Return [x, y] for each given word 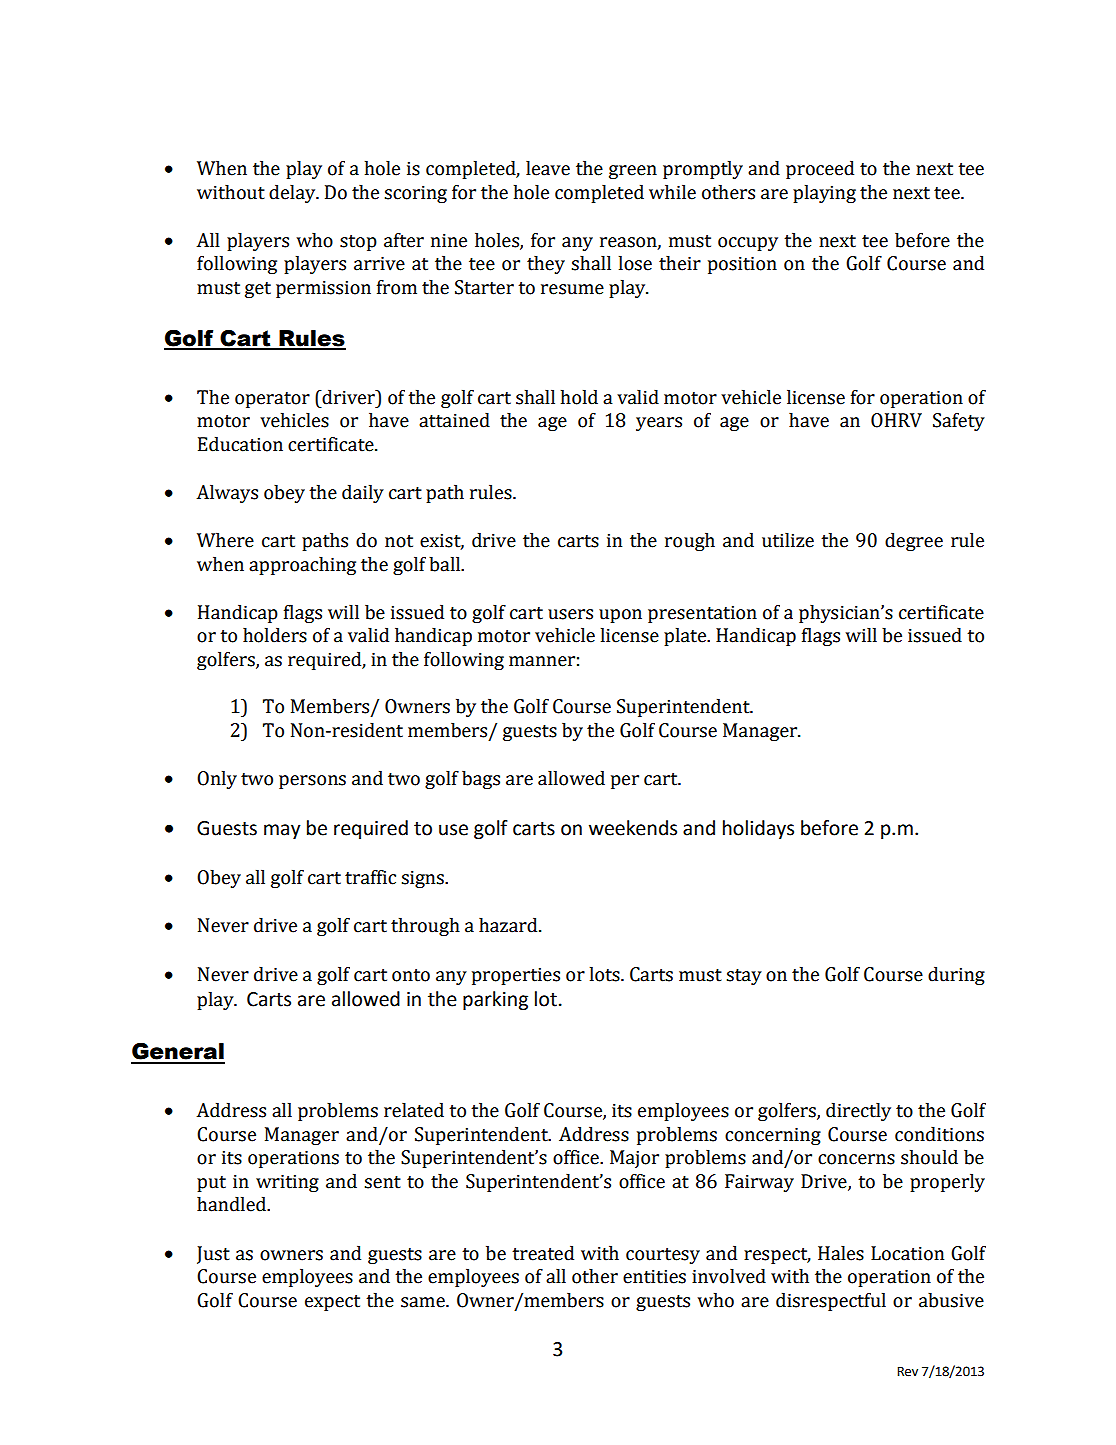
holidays [758, 829]
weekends [633, 828]
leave [548, 168]
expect [332, 1303]
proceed [820, 170]
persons [312, 782]
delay [293, 194]
